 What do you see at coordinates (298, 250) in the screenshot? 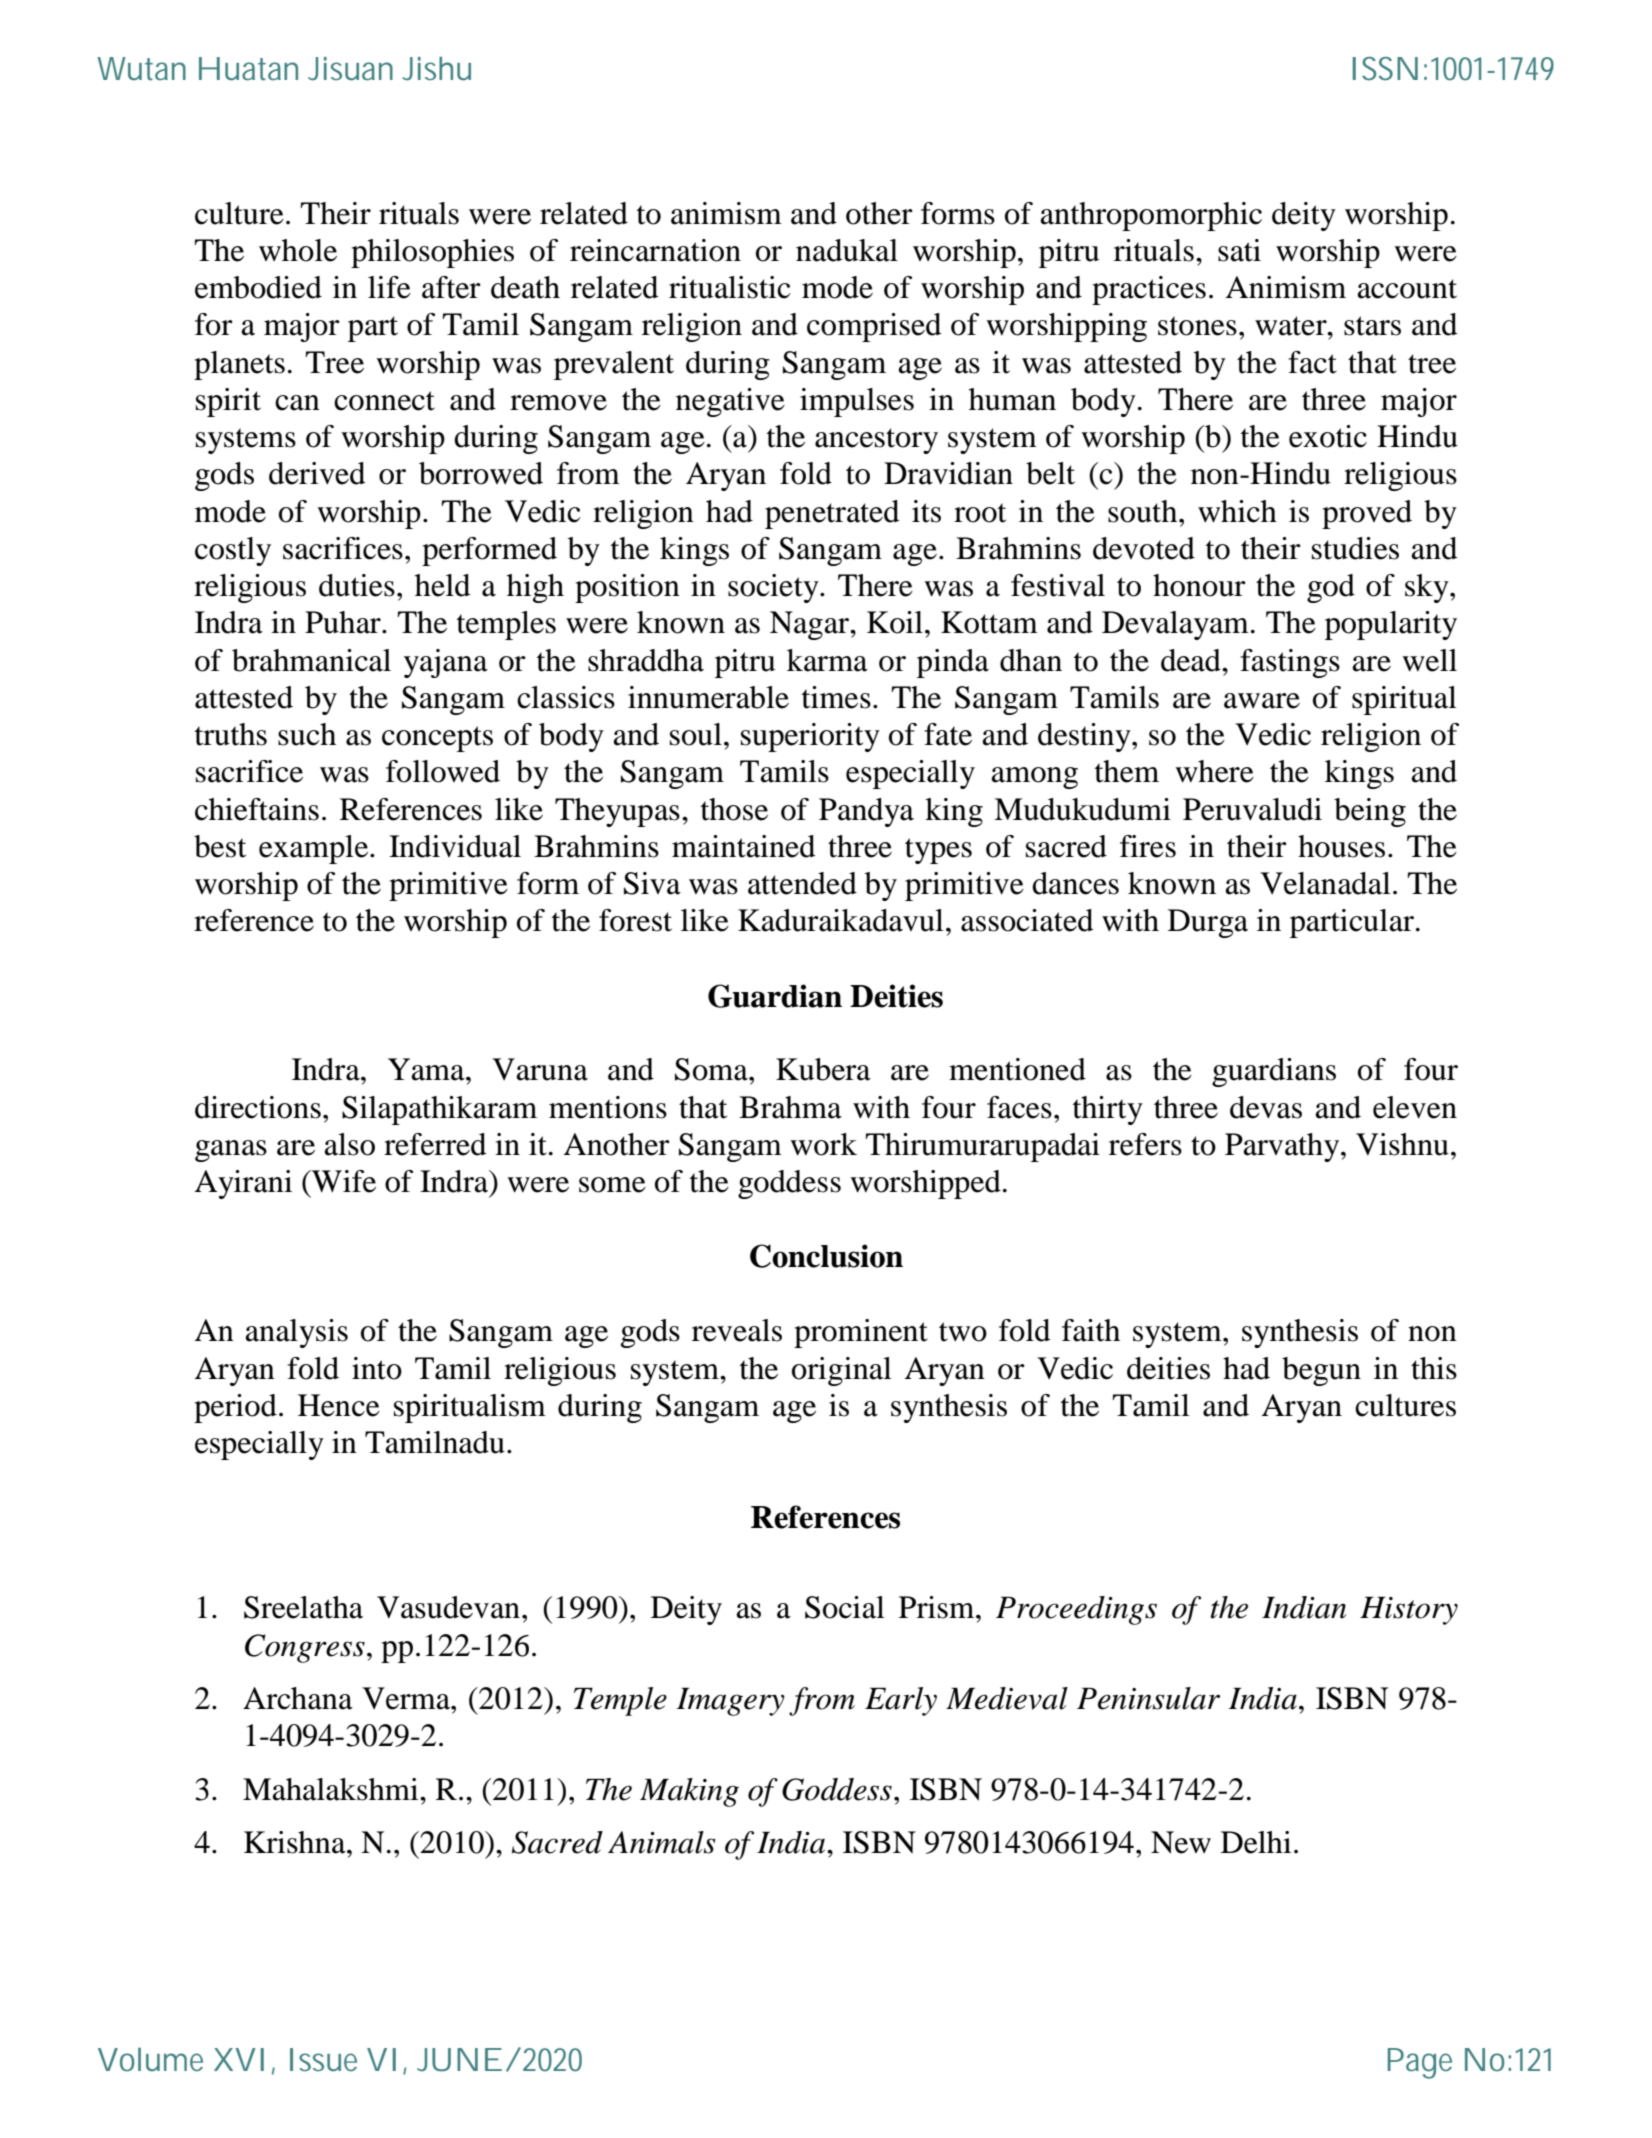
I see `whole` at bounding box center [298, 250].
